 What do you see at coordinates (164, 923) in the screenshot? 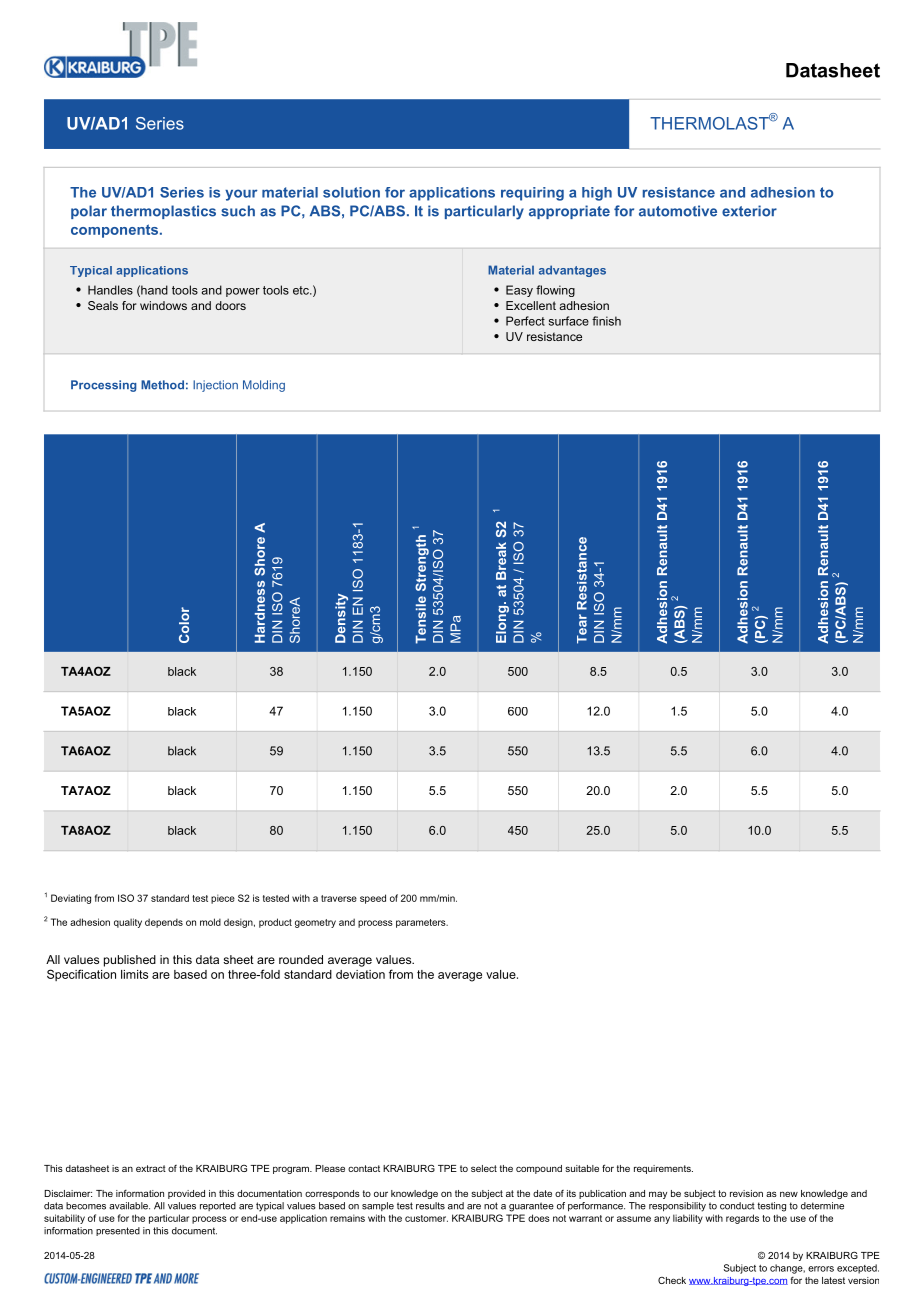
I see `depends` at bounding box center [164, 923].
